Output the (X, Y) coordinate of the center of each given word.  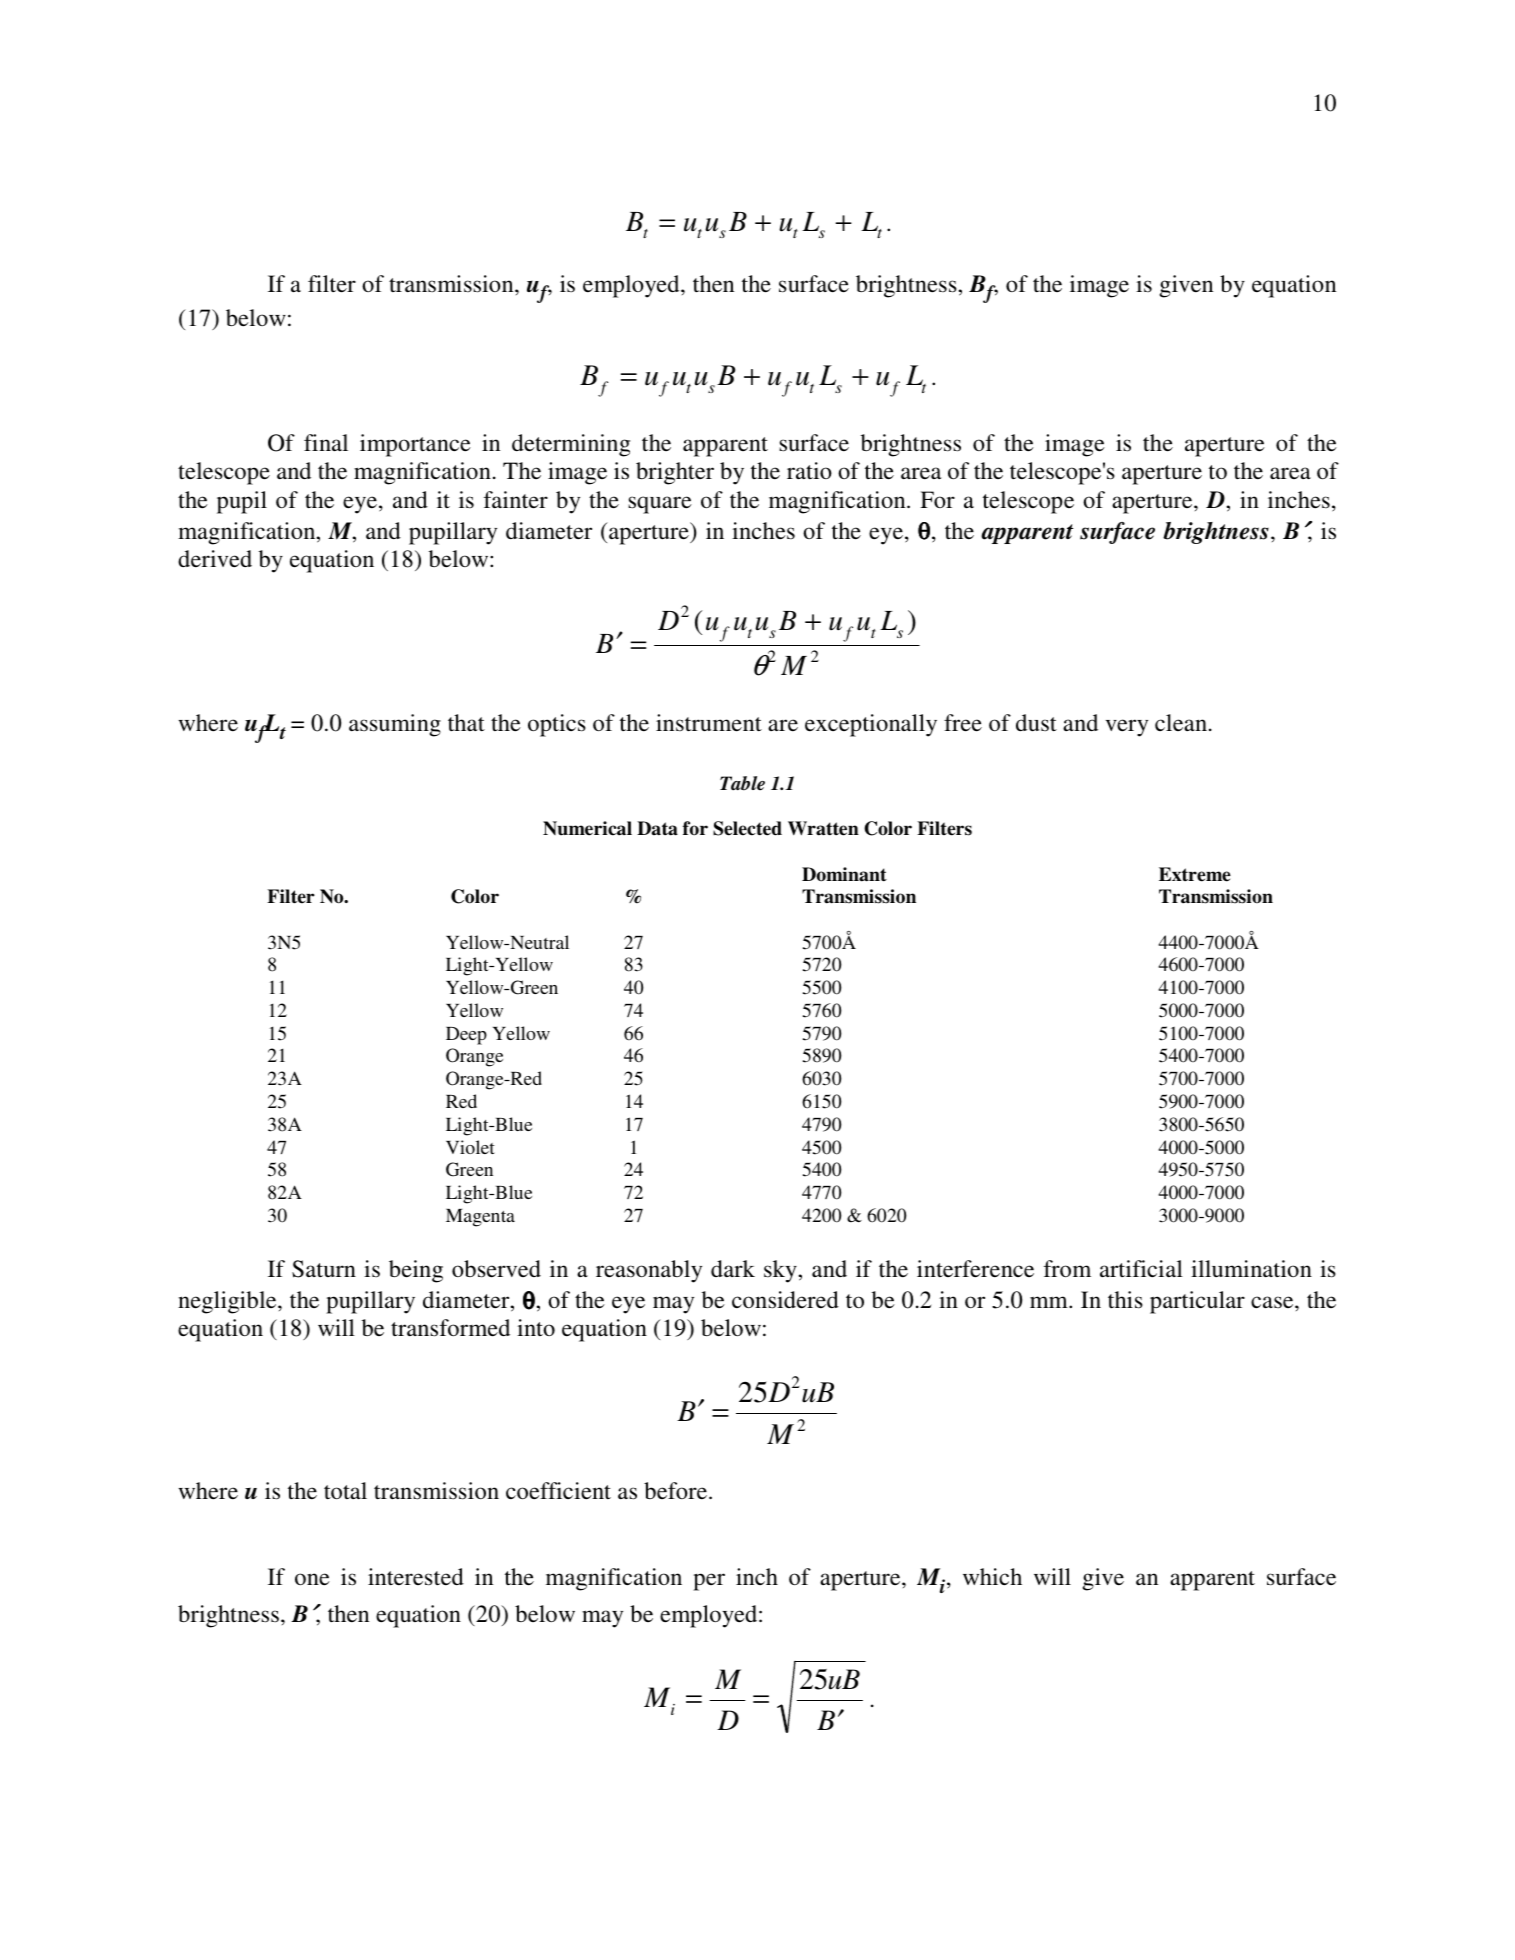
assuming (395, 725)
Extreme (1195, 874)
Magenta (480, 1218)
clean (1181, 722)
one (312, 1579)
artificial (1141, 1269)
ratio (809, 471)
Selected (747, 828)
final (326, 443)
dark (733, 1269)
